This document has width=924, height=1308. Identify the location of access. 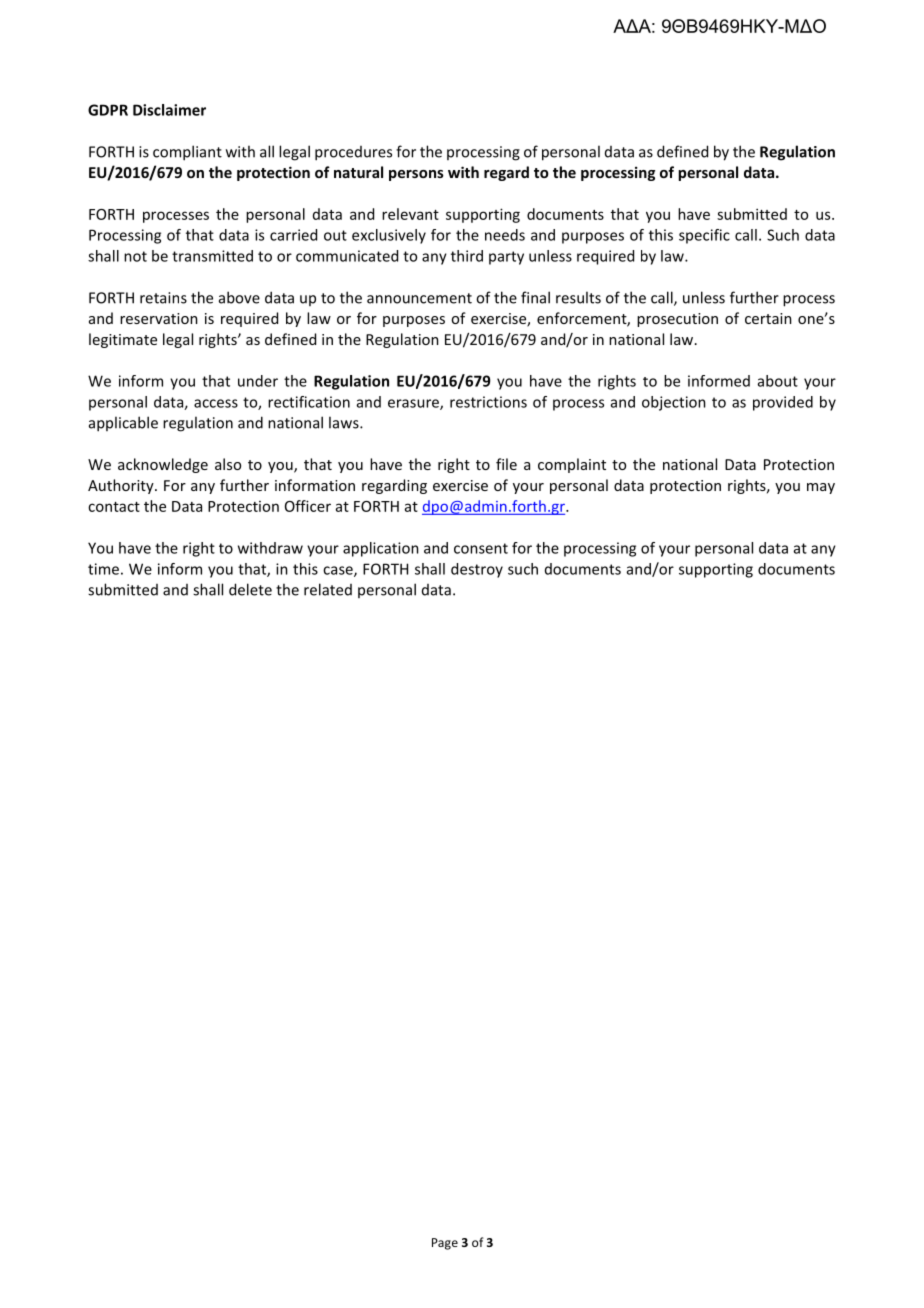
(216, 403).
